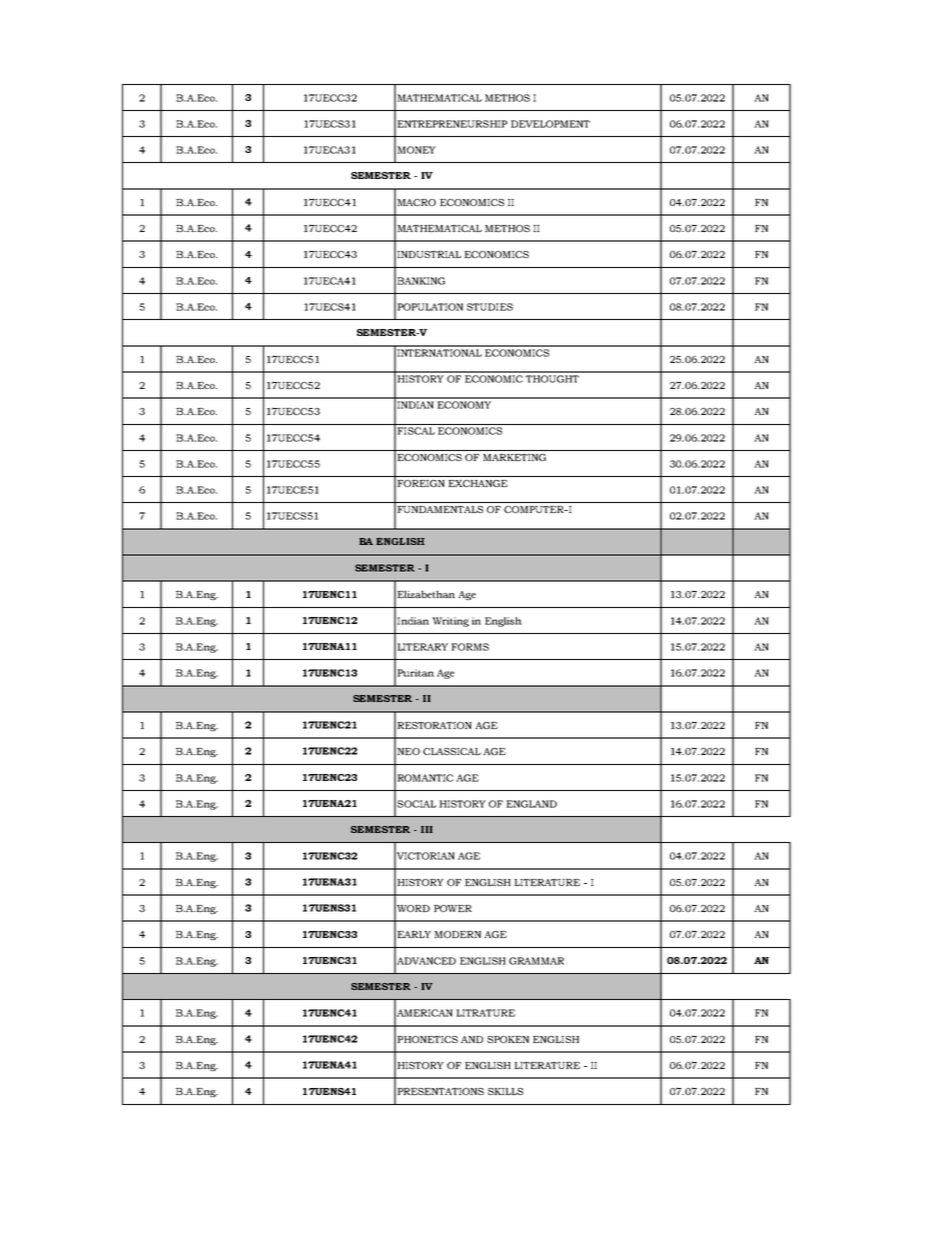  What do you see at coordinates (478, 483) in the image?
I see `EXCHANGE` at bounding box center [478, 483].
